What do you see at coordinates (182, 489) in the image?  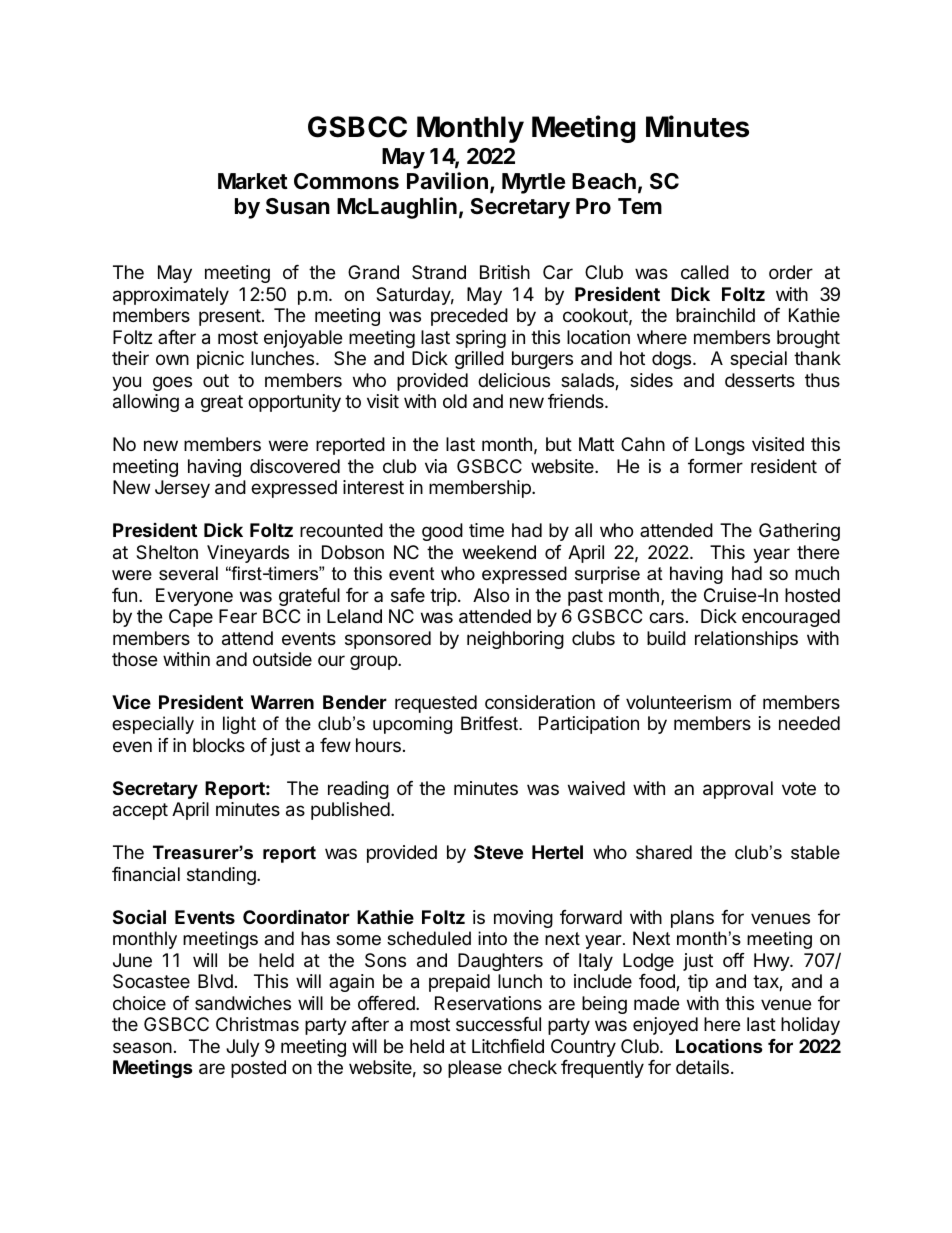 I see `Jersey` at bounding box center [182, 489].
